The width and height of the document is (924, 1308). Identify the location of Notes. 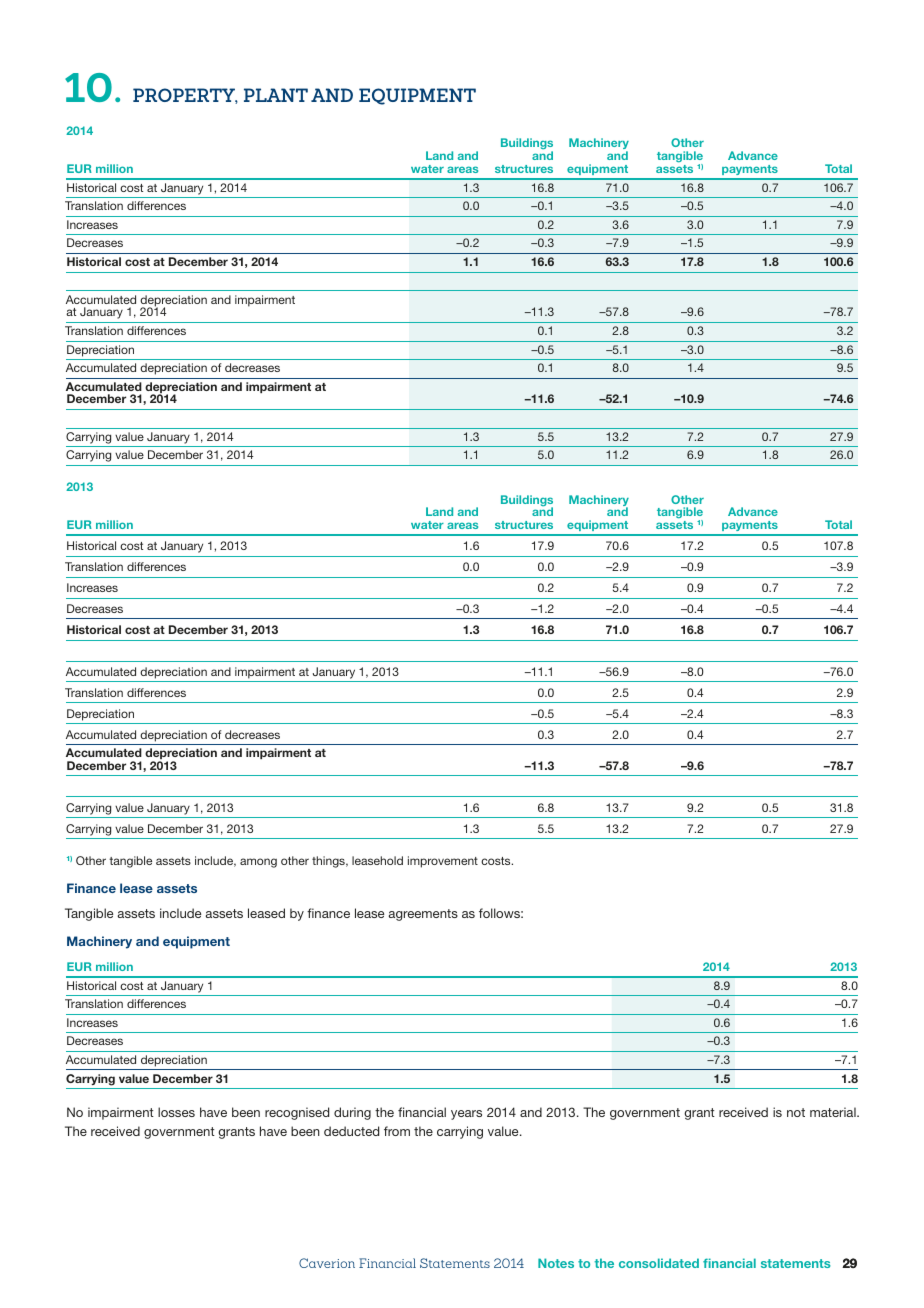
(556, 1263).
